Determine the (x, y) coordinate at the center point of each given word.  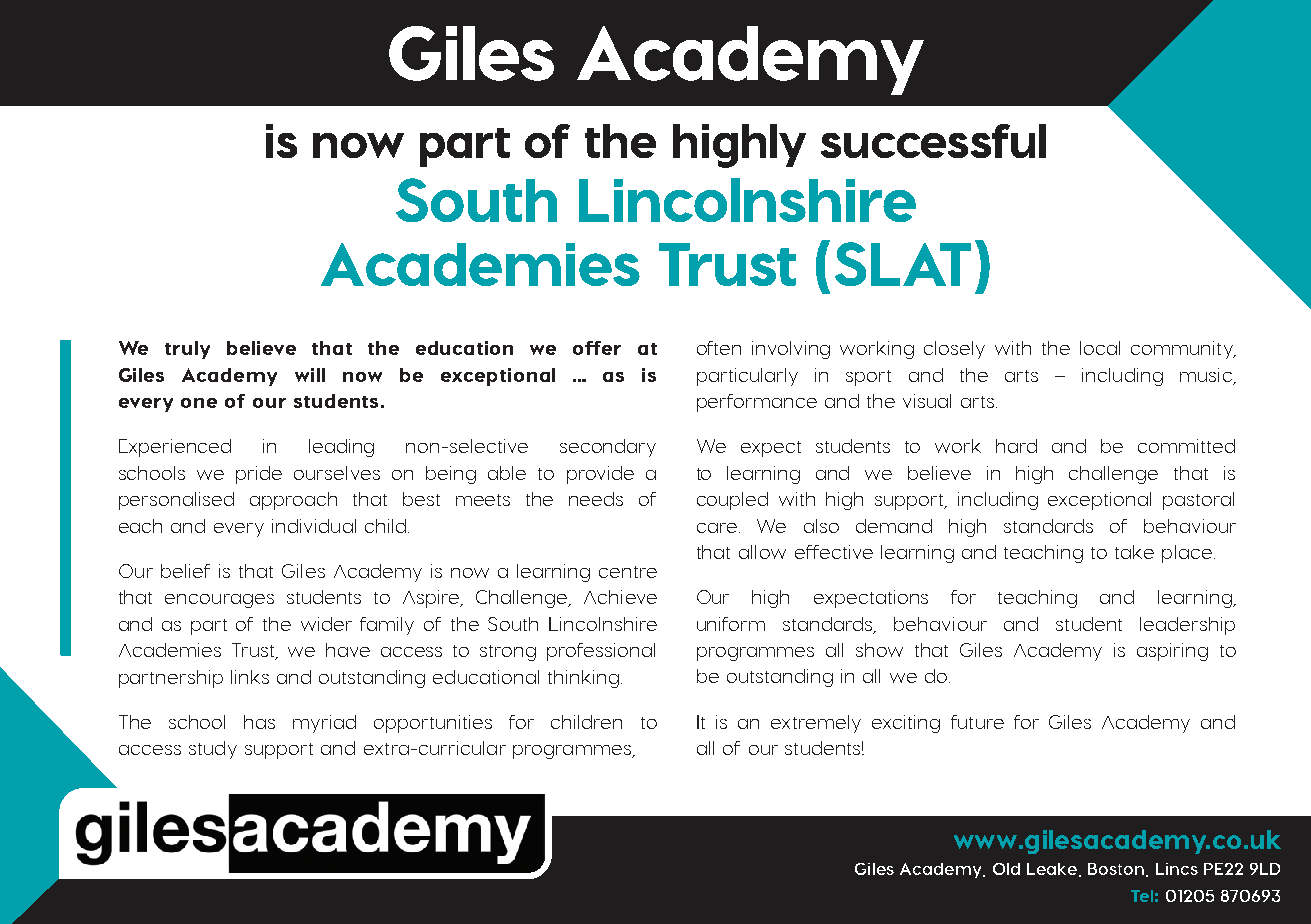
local (1100, 348)
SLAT (903, 264)
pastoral (1198, 501)
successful (933, 141)
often (719, 348)
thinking (583, 679)
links (250, 677)
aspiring (1172, 652)
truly (187, 350)
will (310, 375)
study (213, 750)
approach (293, 501)
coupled (732, 501)
